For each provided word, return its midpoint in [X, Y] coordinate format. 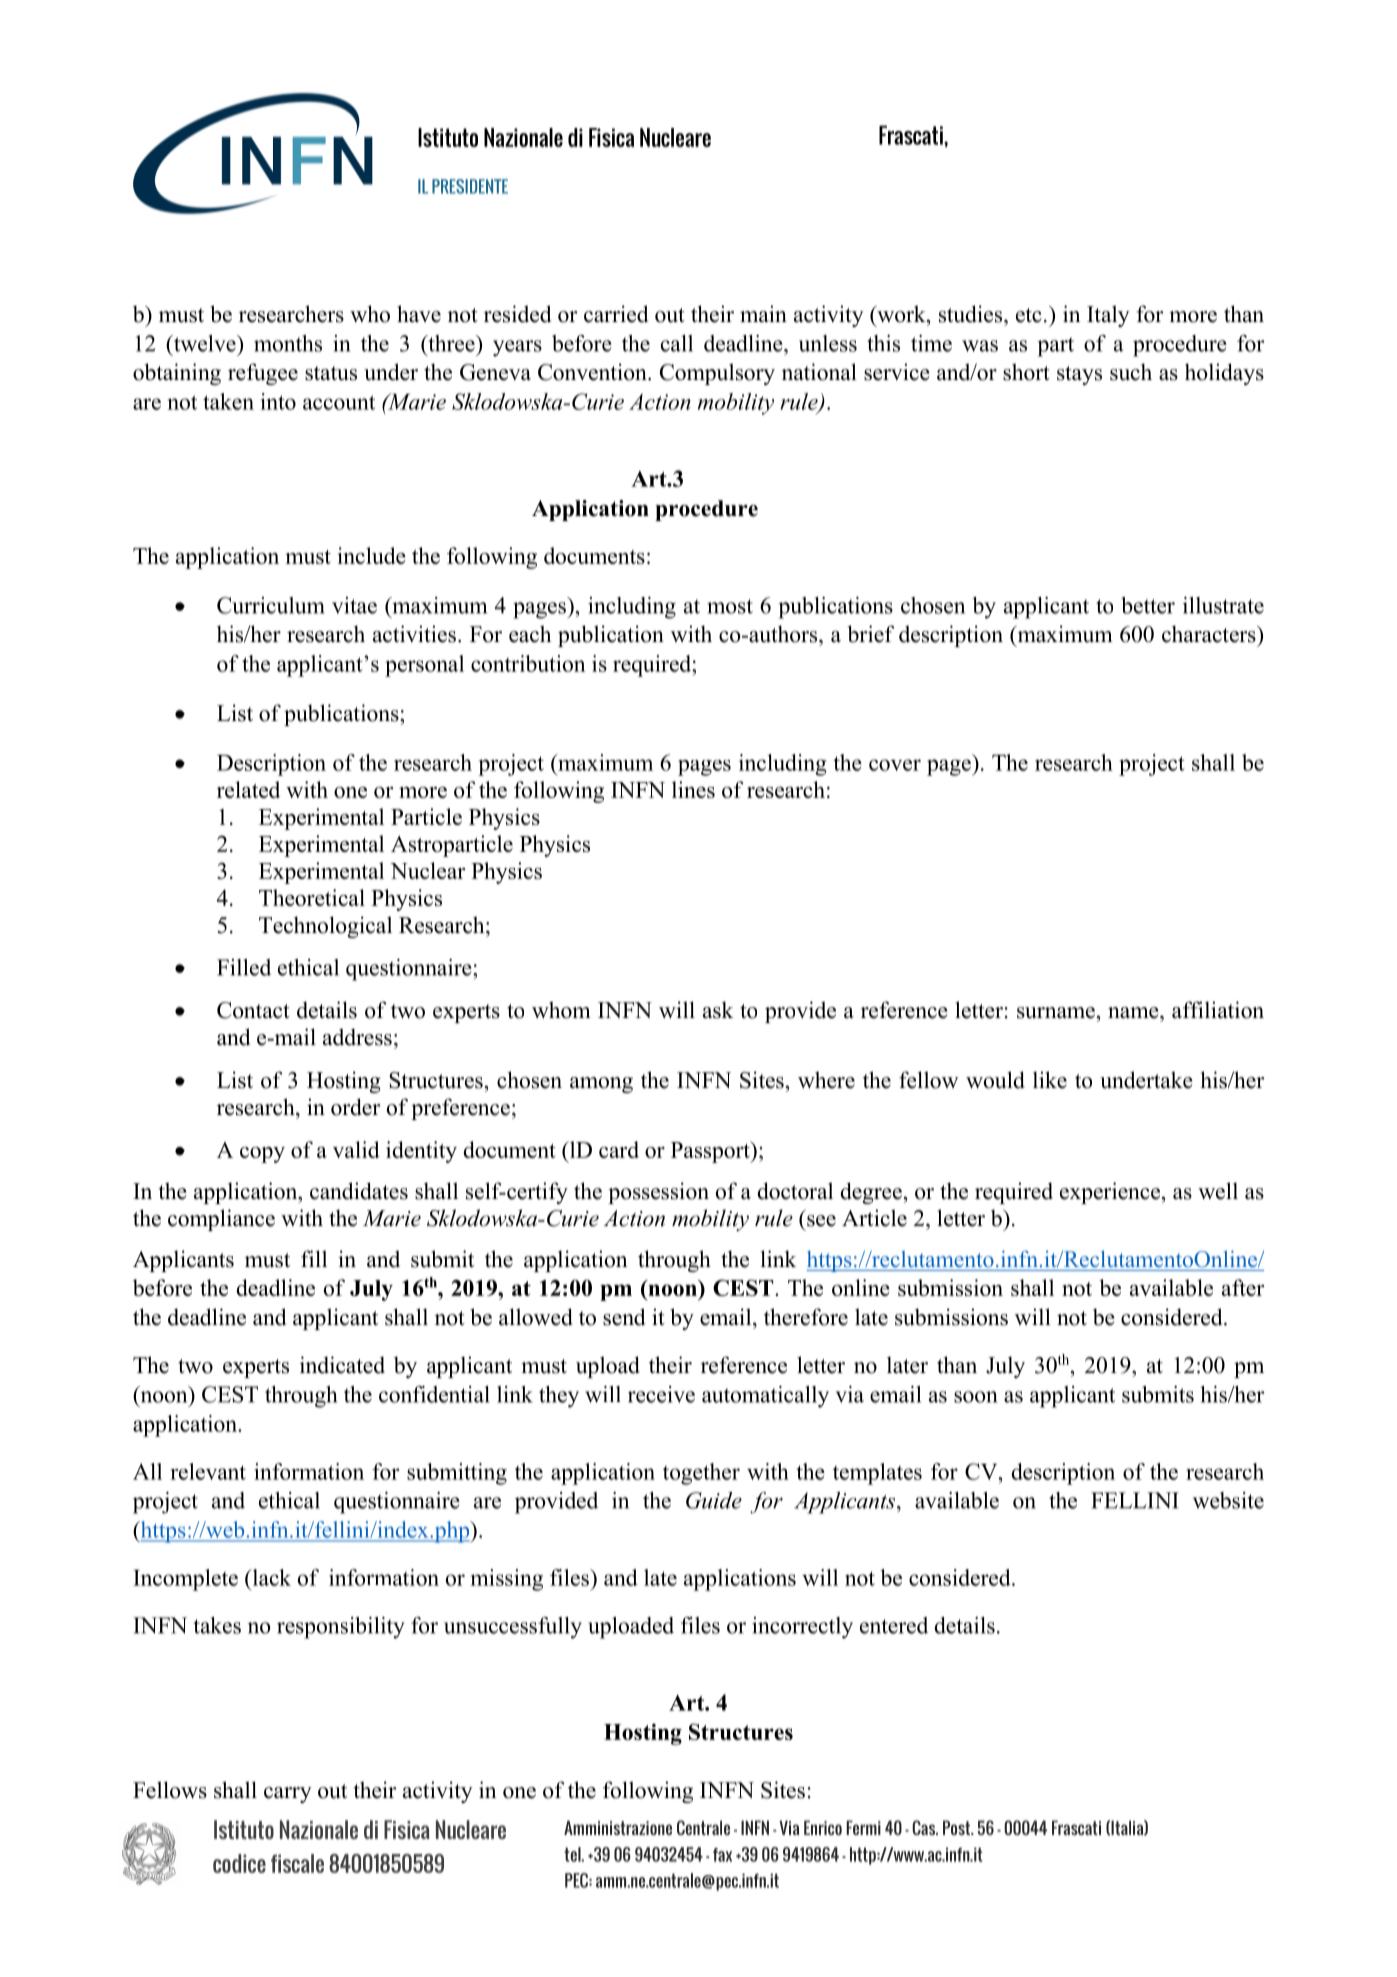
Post [958, 1827]
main [763, 313]
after [1243, 1287]
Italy [1108, 316]
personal [424, 666]
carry [288, 1795]
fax [722, 1855]
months [288, 343]
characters [1210, 634]
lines [693, 789]
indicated [342, 1365]
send [624, 1317]
